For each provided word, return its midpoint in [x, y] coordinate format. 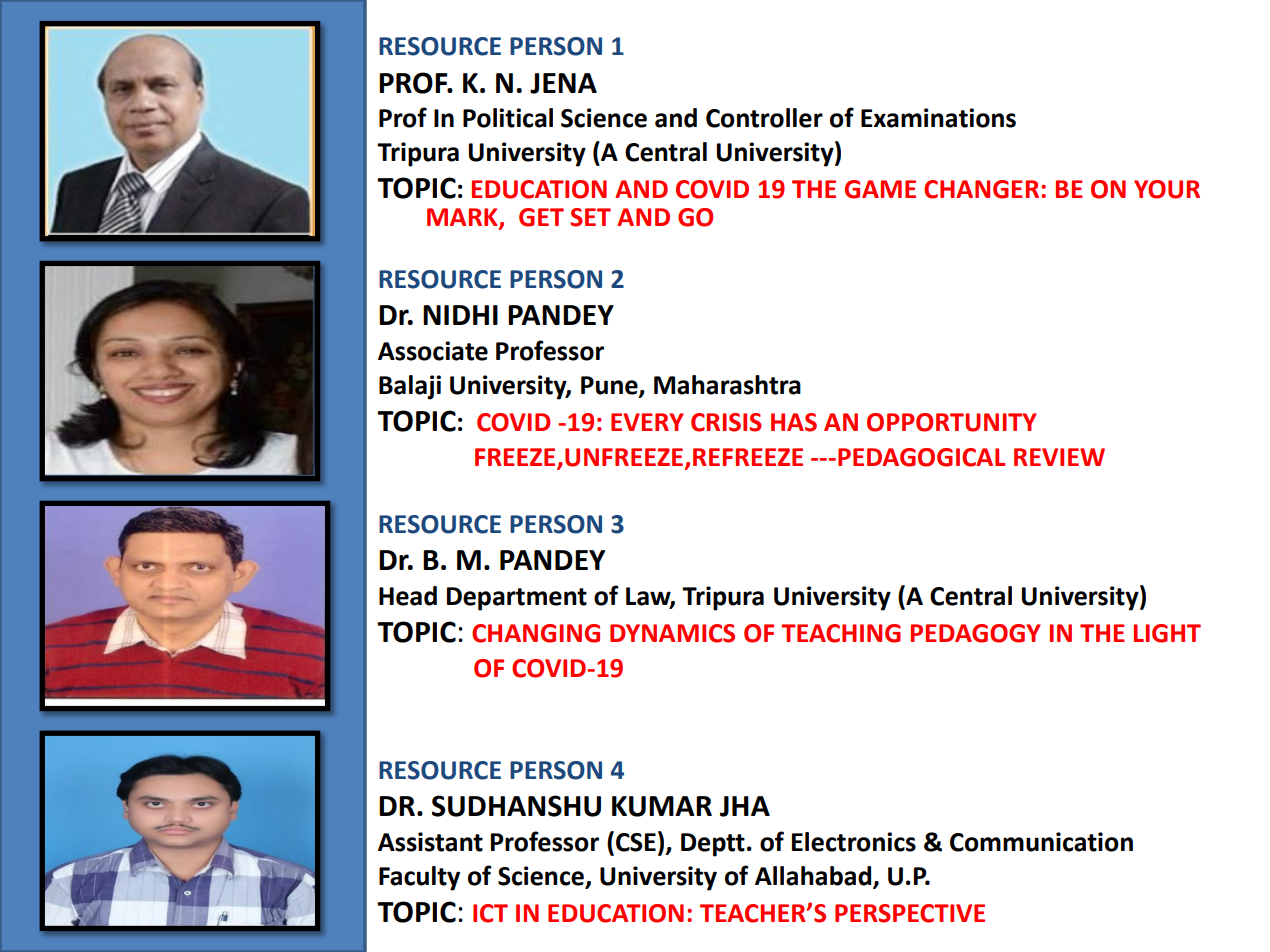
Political [508, 118]
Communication [1041, 842]
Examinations [938, 118]
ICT [490, 913]
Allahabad [814, 876]
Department [517, 599]
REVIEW [1059, 457]
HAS [794, 422]
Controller [764, 118]
